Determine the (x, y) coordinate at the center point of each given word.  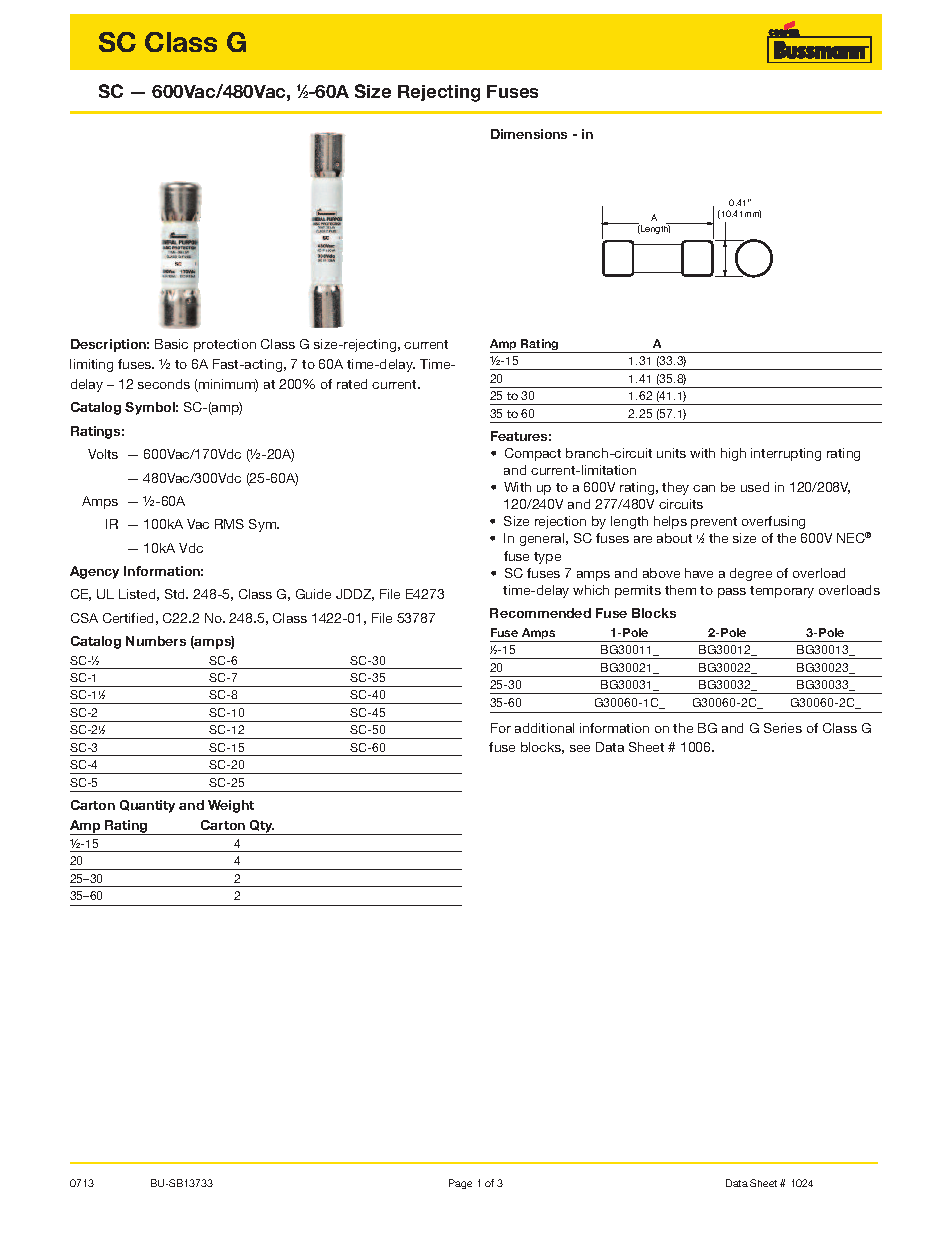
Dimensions (529, 134)
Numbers (156, 641)
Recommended (540, 613)
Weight (231, 806)
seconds (164, 384)
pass (732, 593)
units (671, 453)
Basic (171, 344)
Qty (261, 827)
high (733, 454)
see (580, 748)
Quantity (147, 806)
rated (352, 384)
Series (783, 728)
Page (460, 1184)
